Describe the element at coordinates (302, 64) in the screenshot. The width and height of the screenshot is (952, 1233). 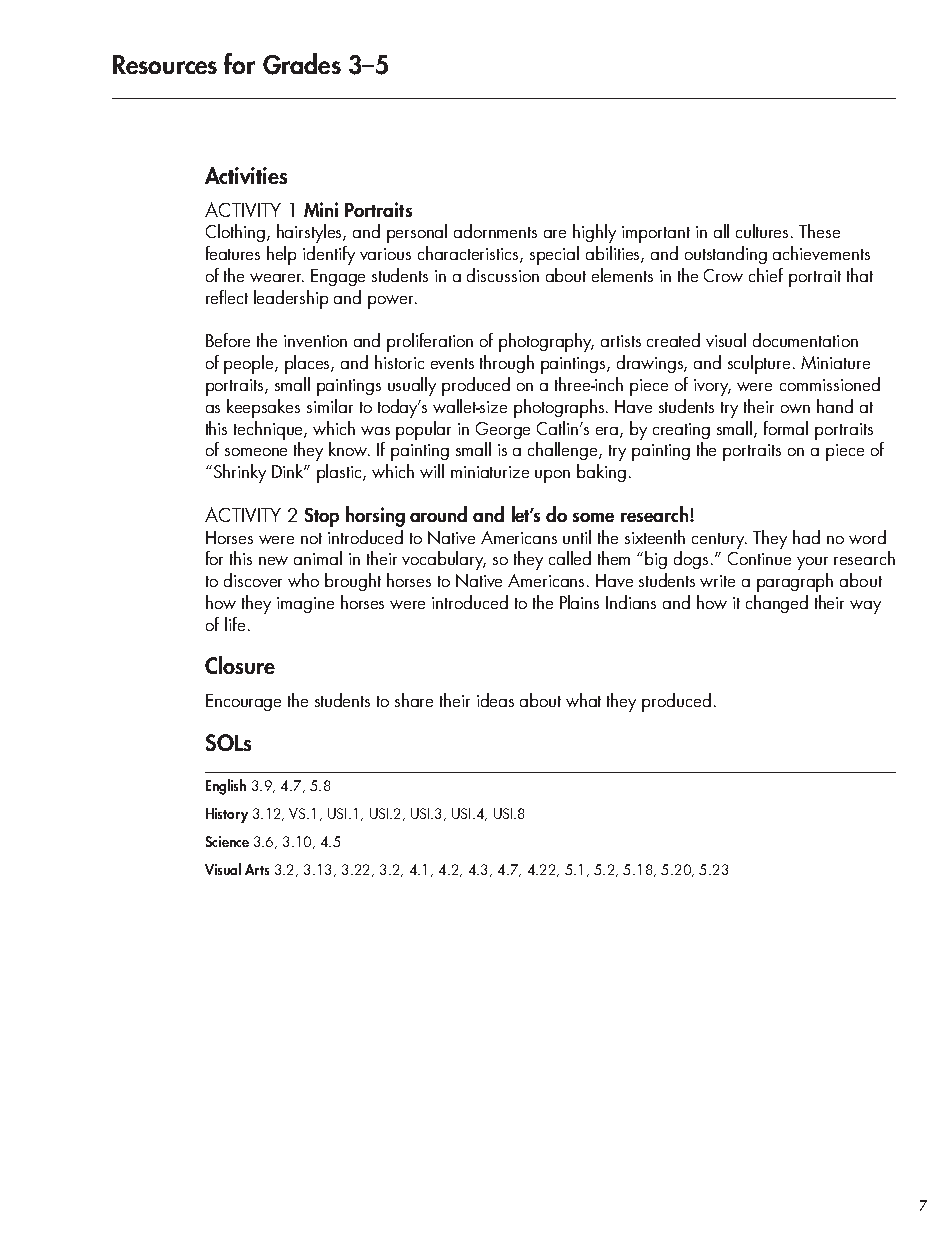
I see `Grades` at that location.
